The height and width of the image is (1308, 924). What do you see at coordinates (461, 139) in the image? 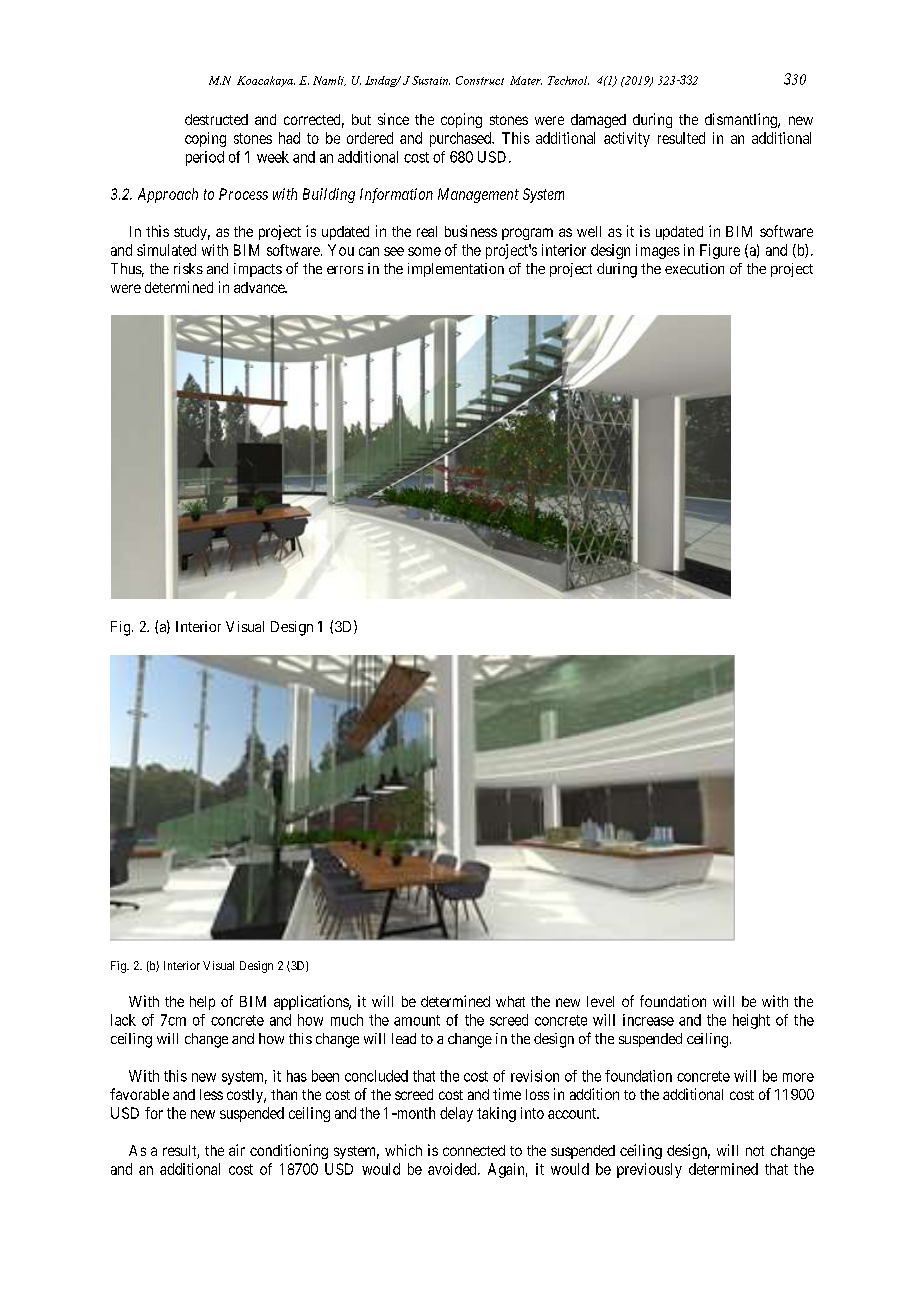
I see `purchased` at bounding box center [461, 139].
